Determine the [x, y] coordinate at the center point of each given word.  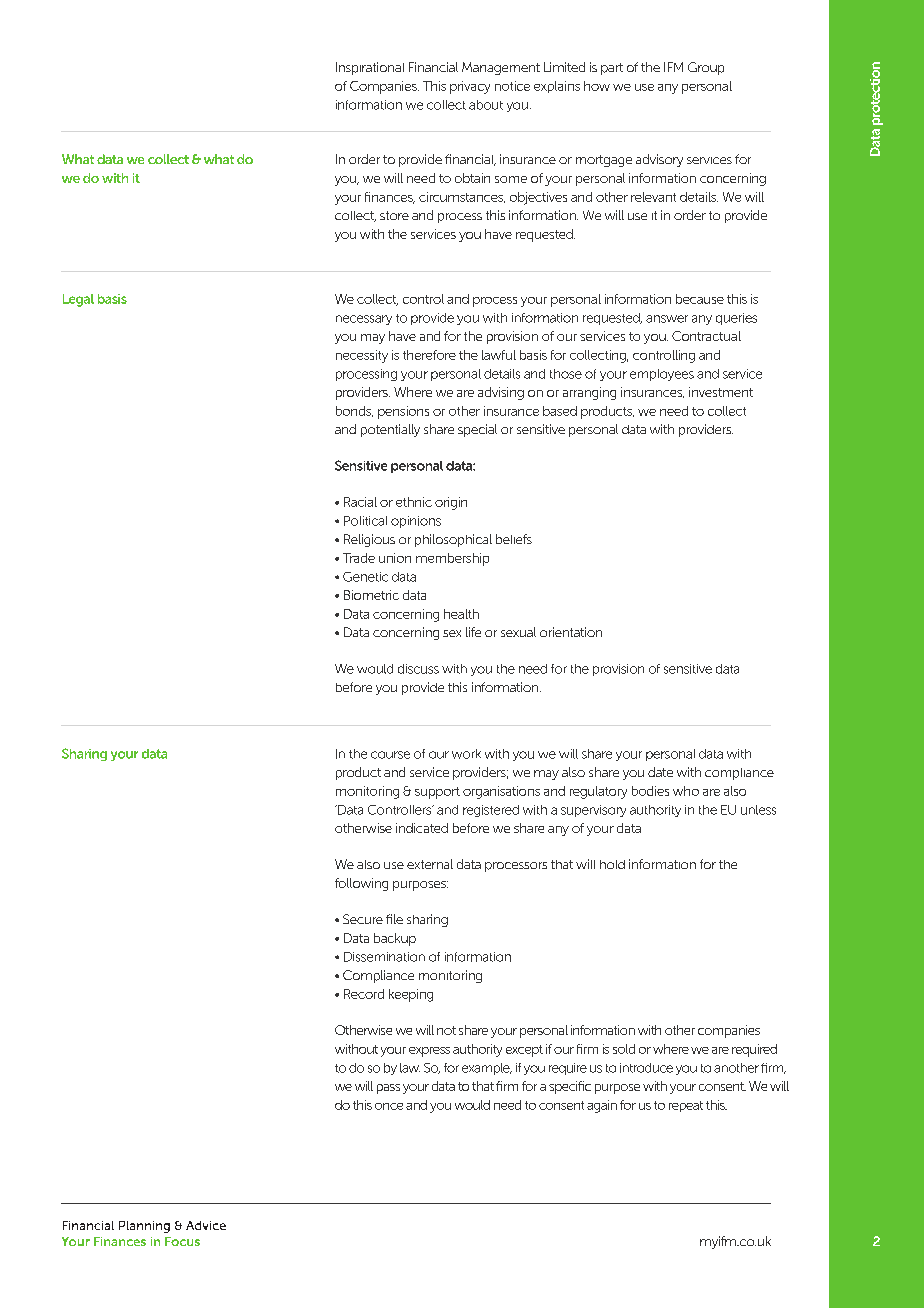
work [466, 754]
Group [706, 68]
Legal [78, 300]
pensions [403, 412]
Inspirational [370, 68]
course [390, 755]
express [429, 1052]
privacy [470, 87]
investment [721, 392]
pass [388, 1089]
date [660, 772]
